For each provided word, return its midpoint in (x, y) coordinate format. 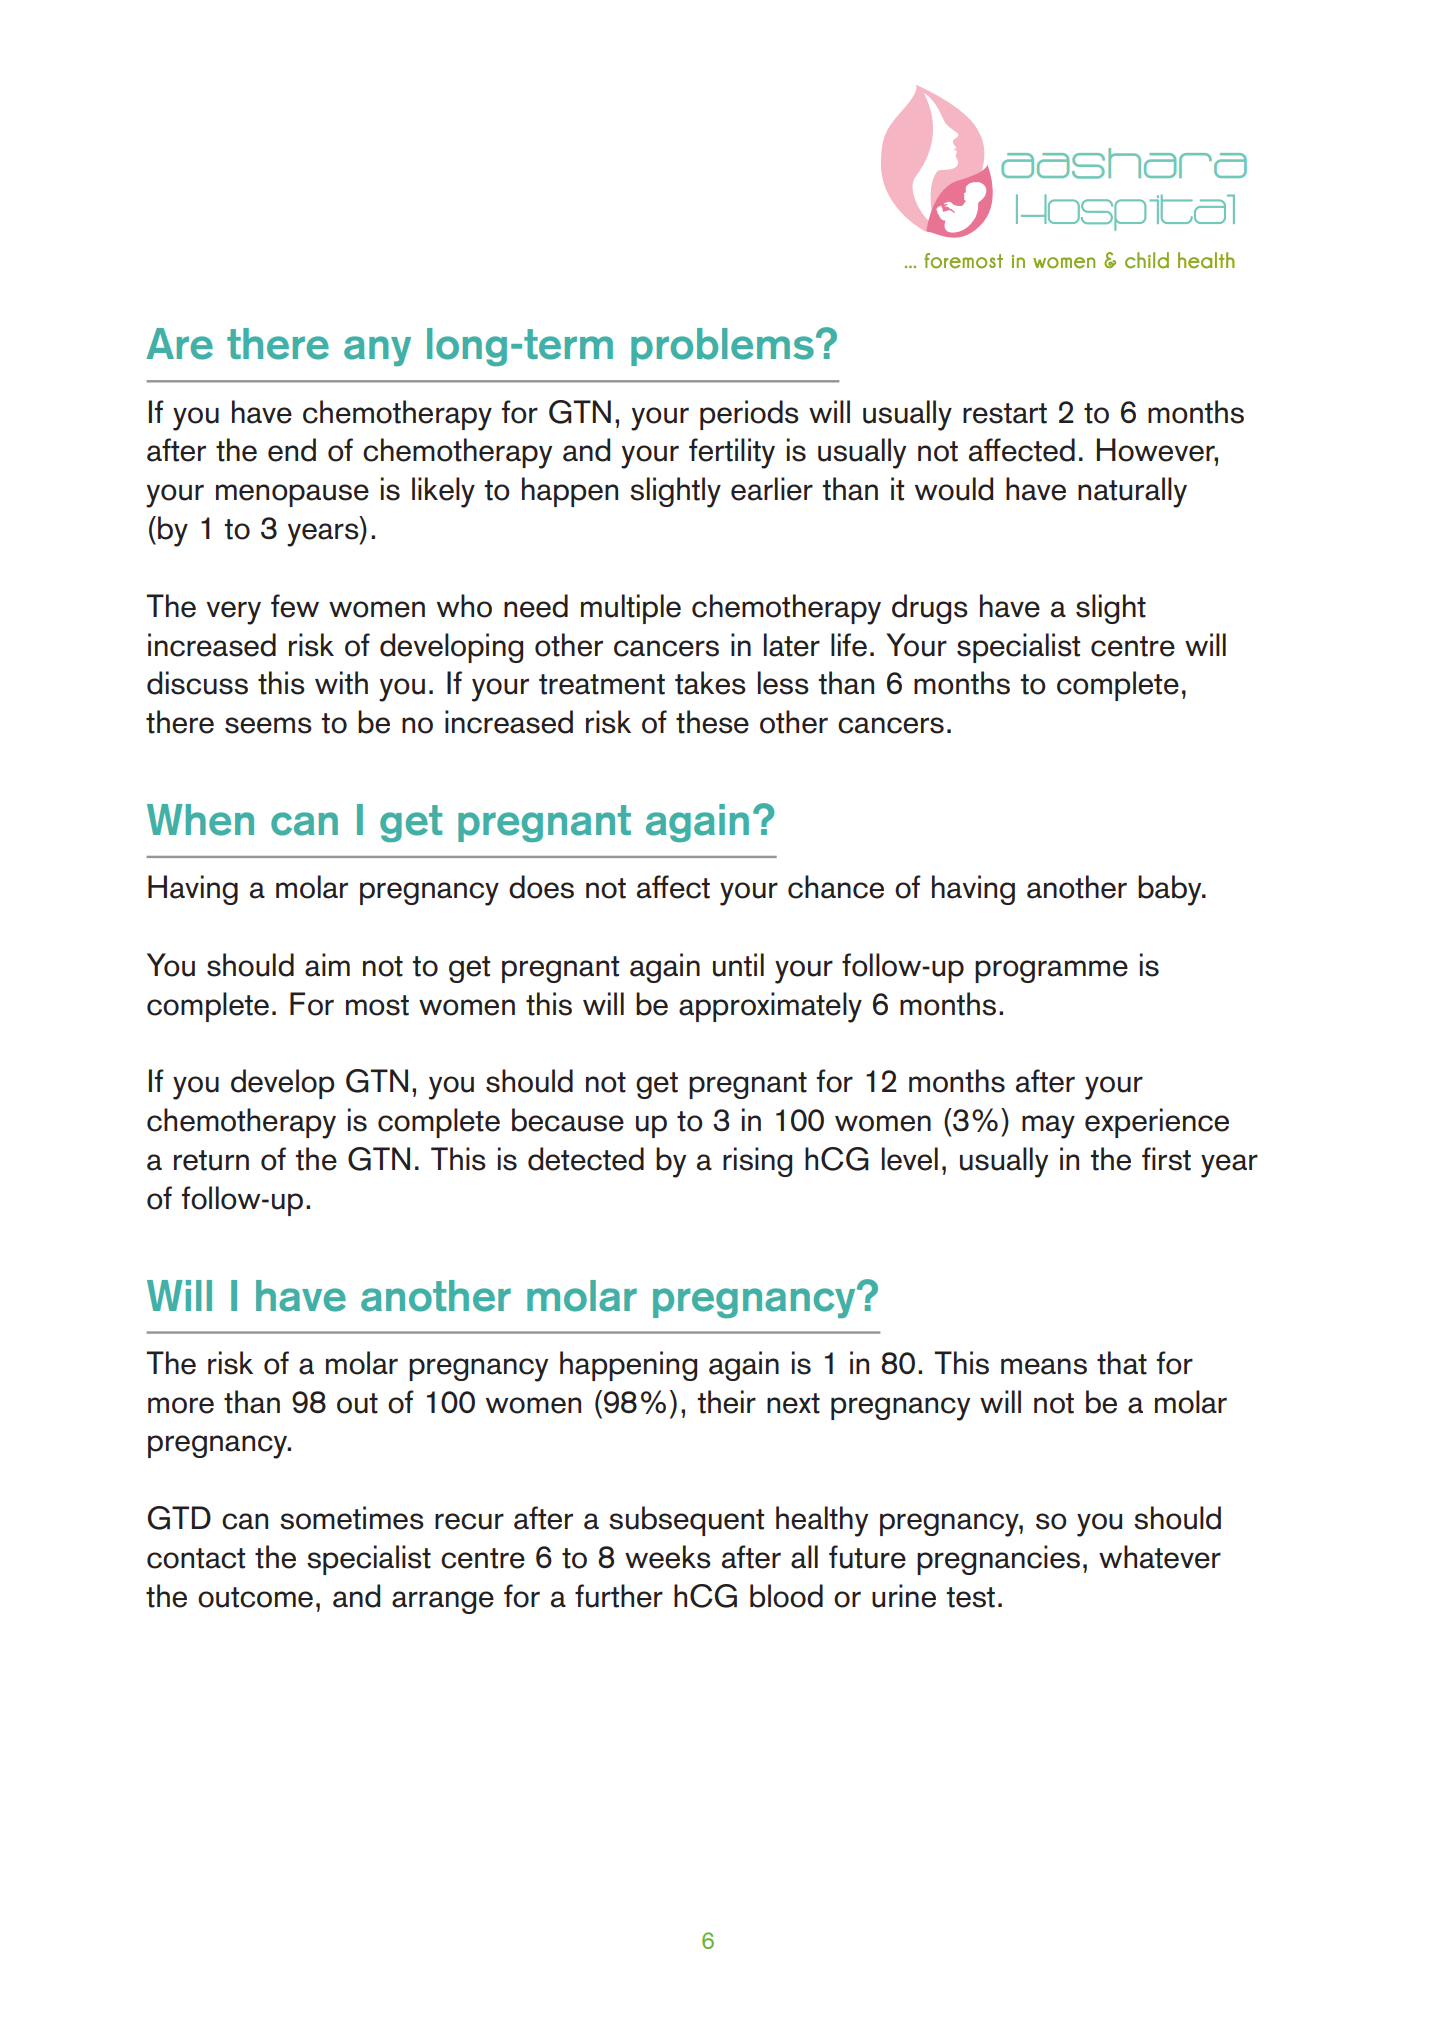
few (295, 606)
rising (757, 1162)
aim (327, 965)
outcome (255, 1597)
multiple (631, 609)
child (1147, 260)
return (211, 1160)
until (738, 965)
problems (722, 347)
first (1166, 1159)
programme (1051, 971)
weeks (668, 1557)
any (377, 351)
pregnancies (998, 1560)
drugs (930, 609)
